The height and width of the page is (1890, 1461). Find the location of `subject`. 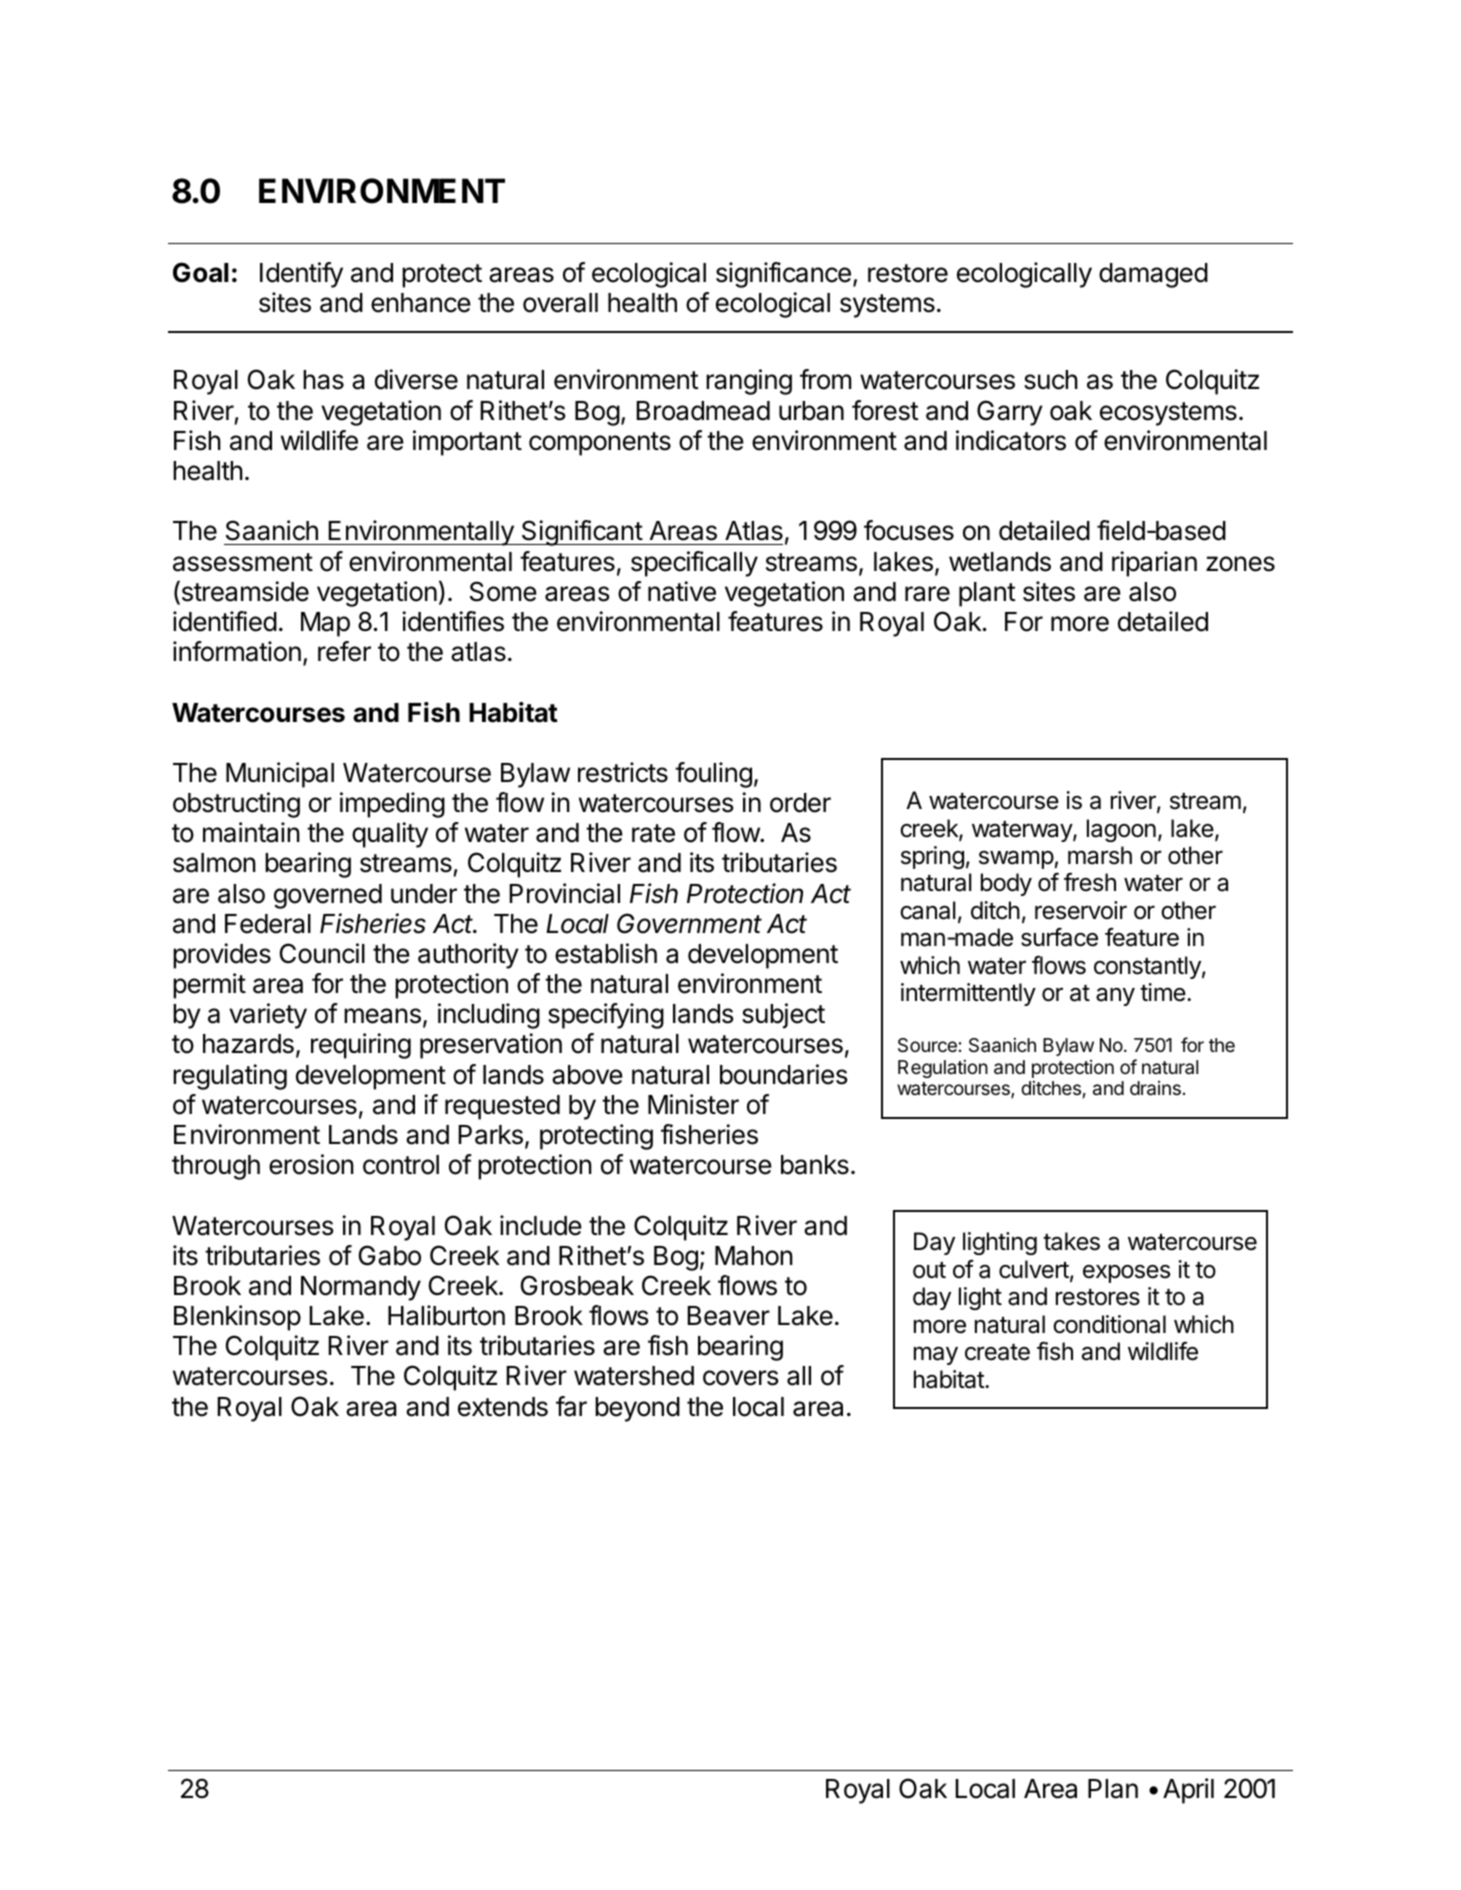

subject is located at coordinates (783, 1016).
